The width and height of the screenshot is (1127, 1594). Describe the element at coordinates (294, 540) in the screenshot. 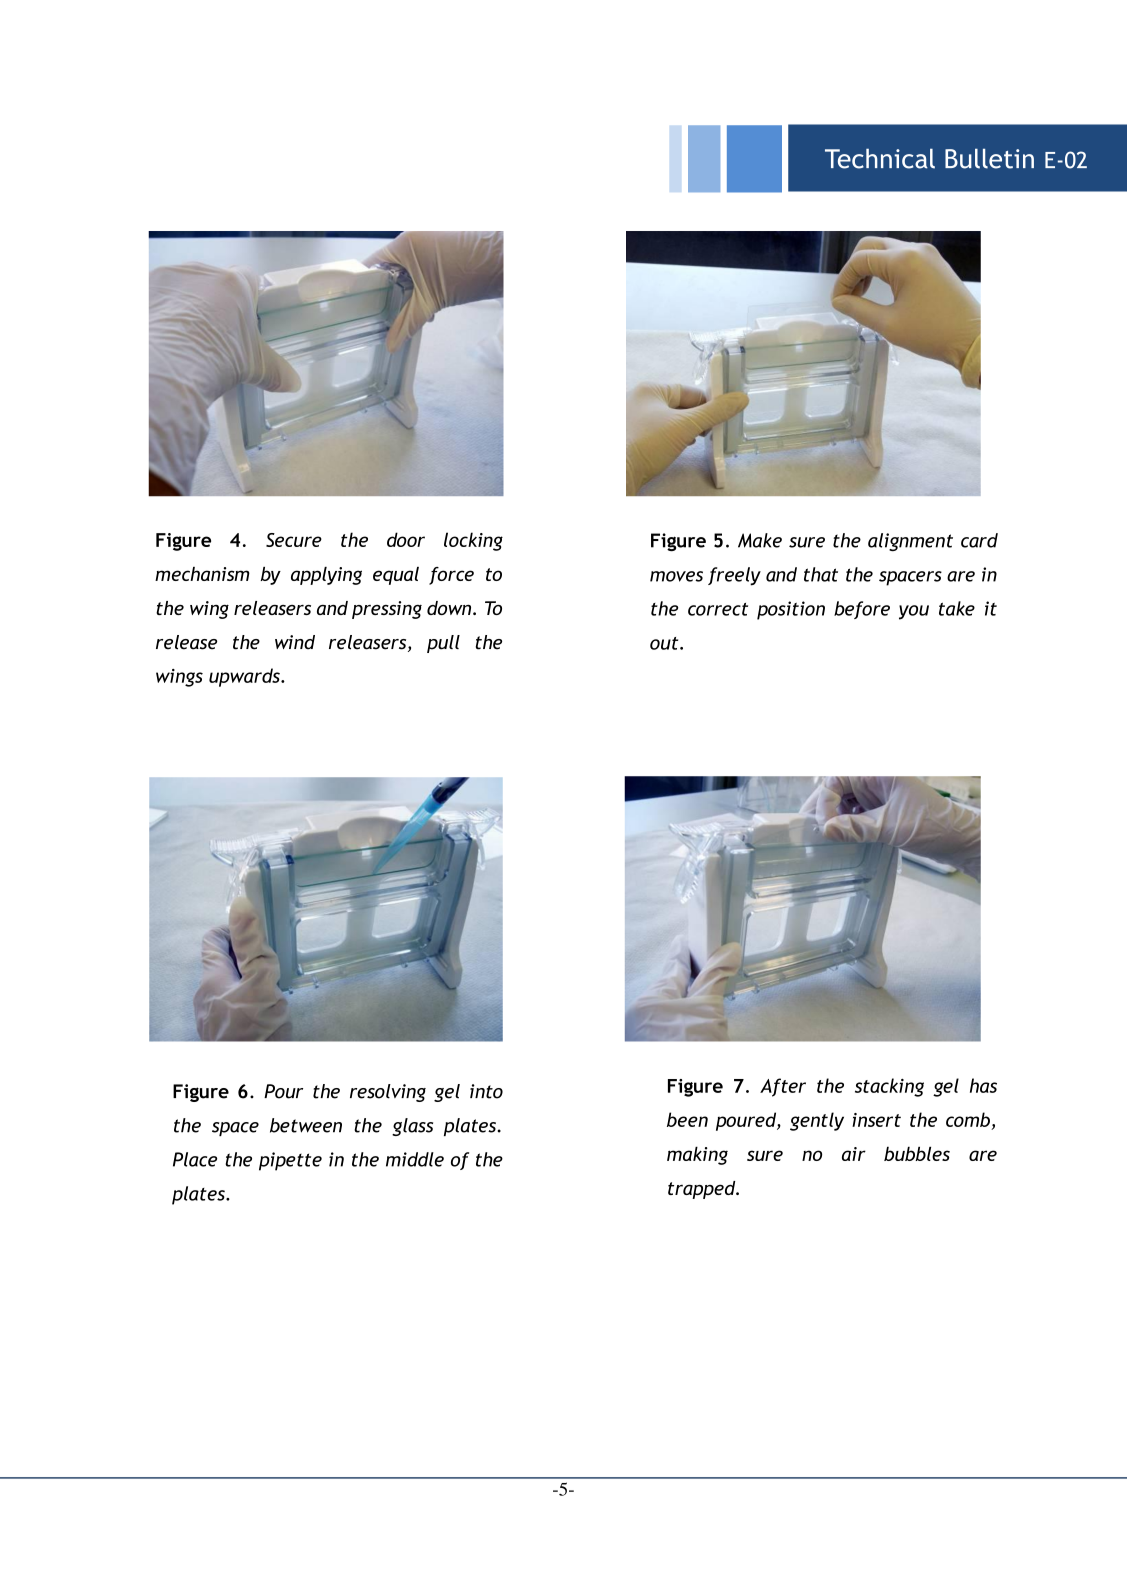

I see `Secure` at that location.
